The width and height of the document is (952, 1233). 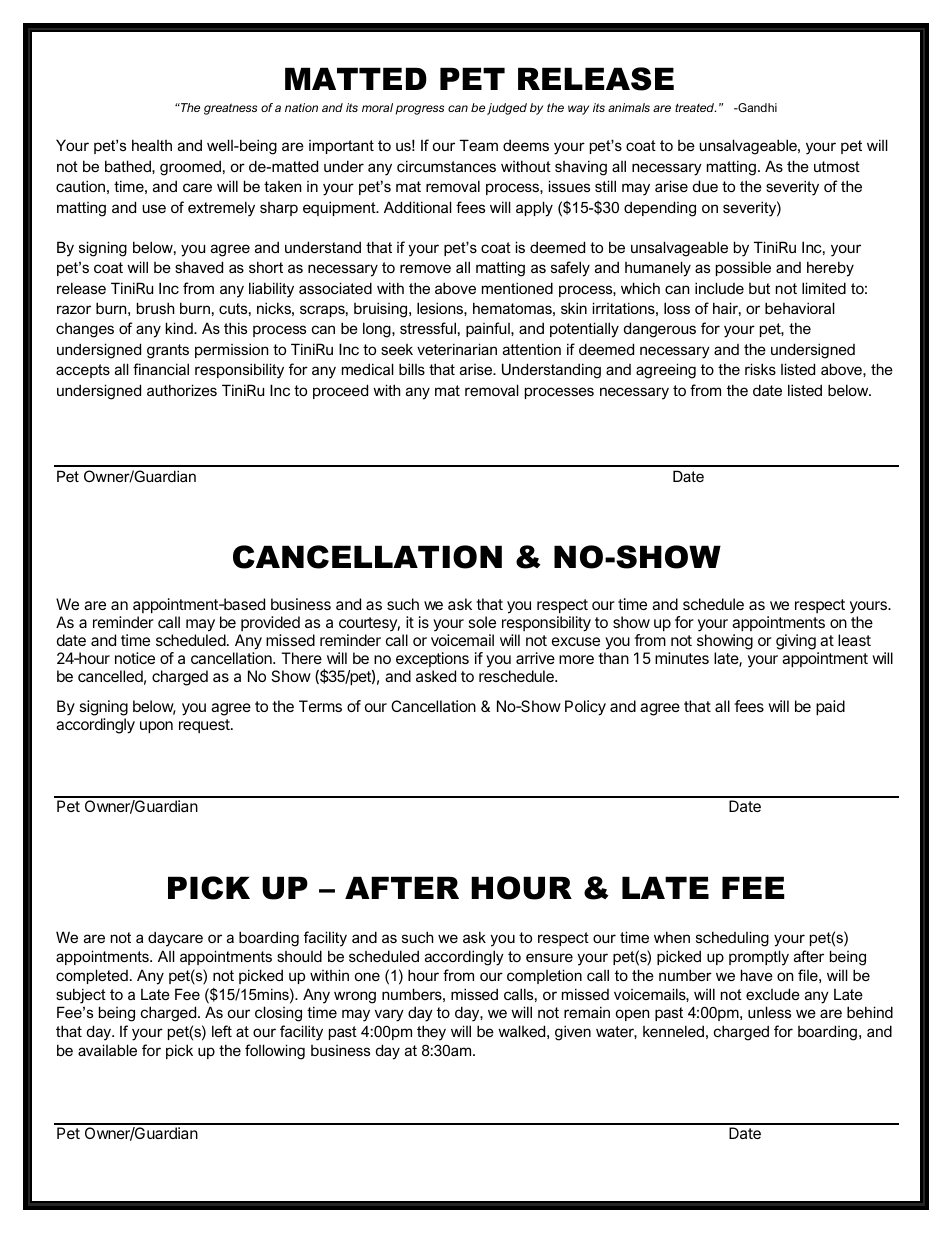 I want to click on risks, so click(x=760, y=369).
